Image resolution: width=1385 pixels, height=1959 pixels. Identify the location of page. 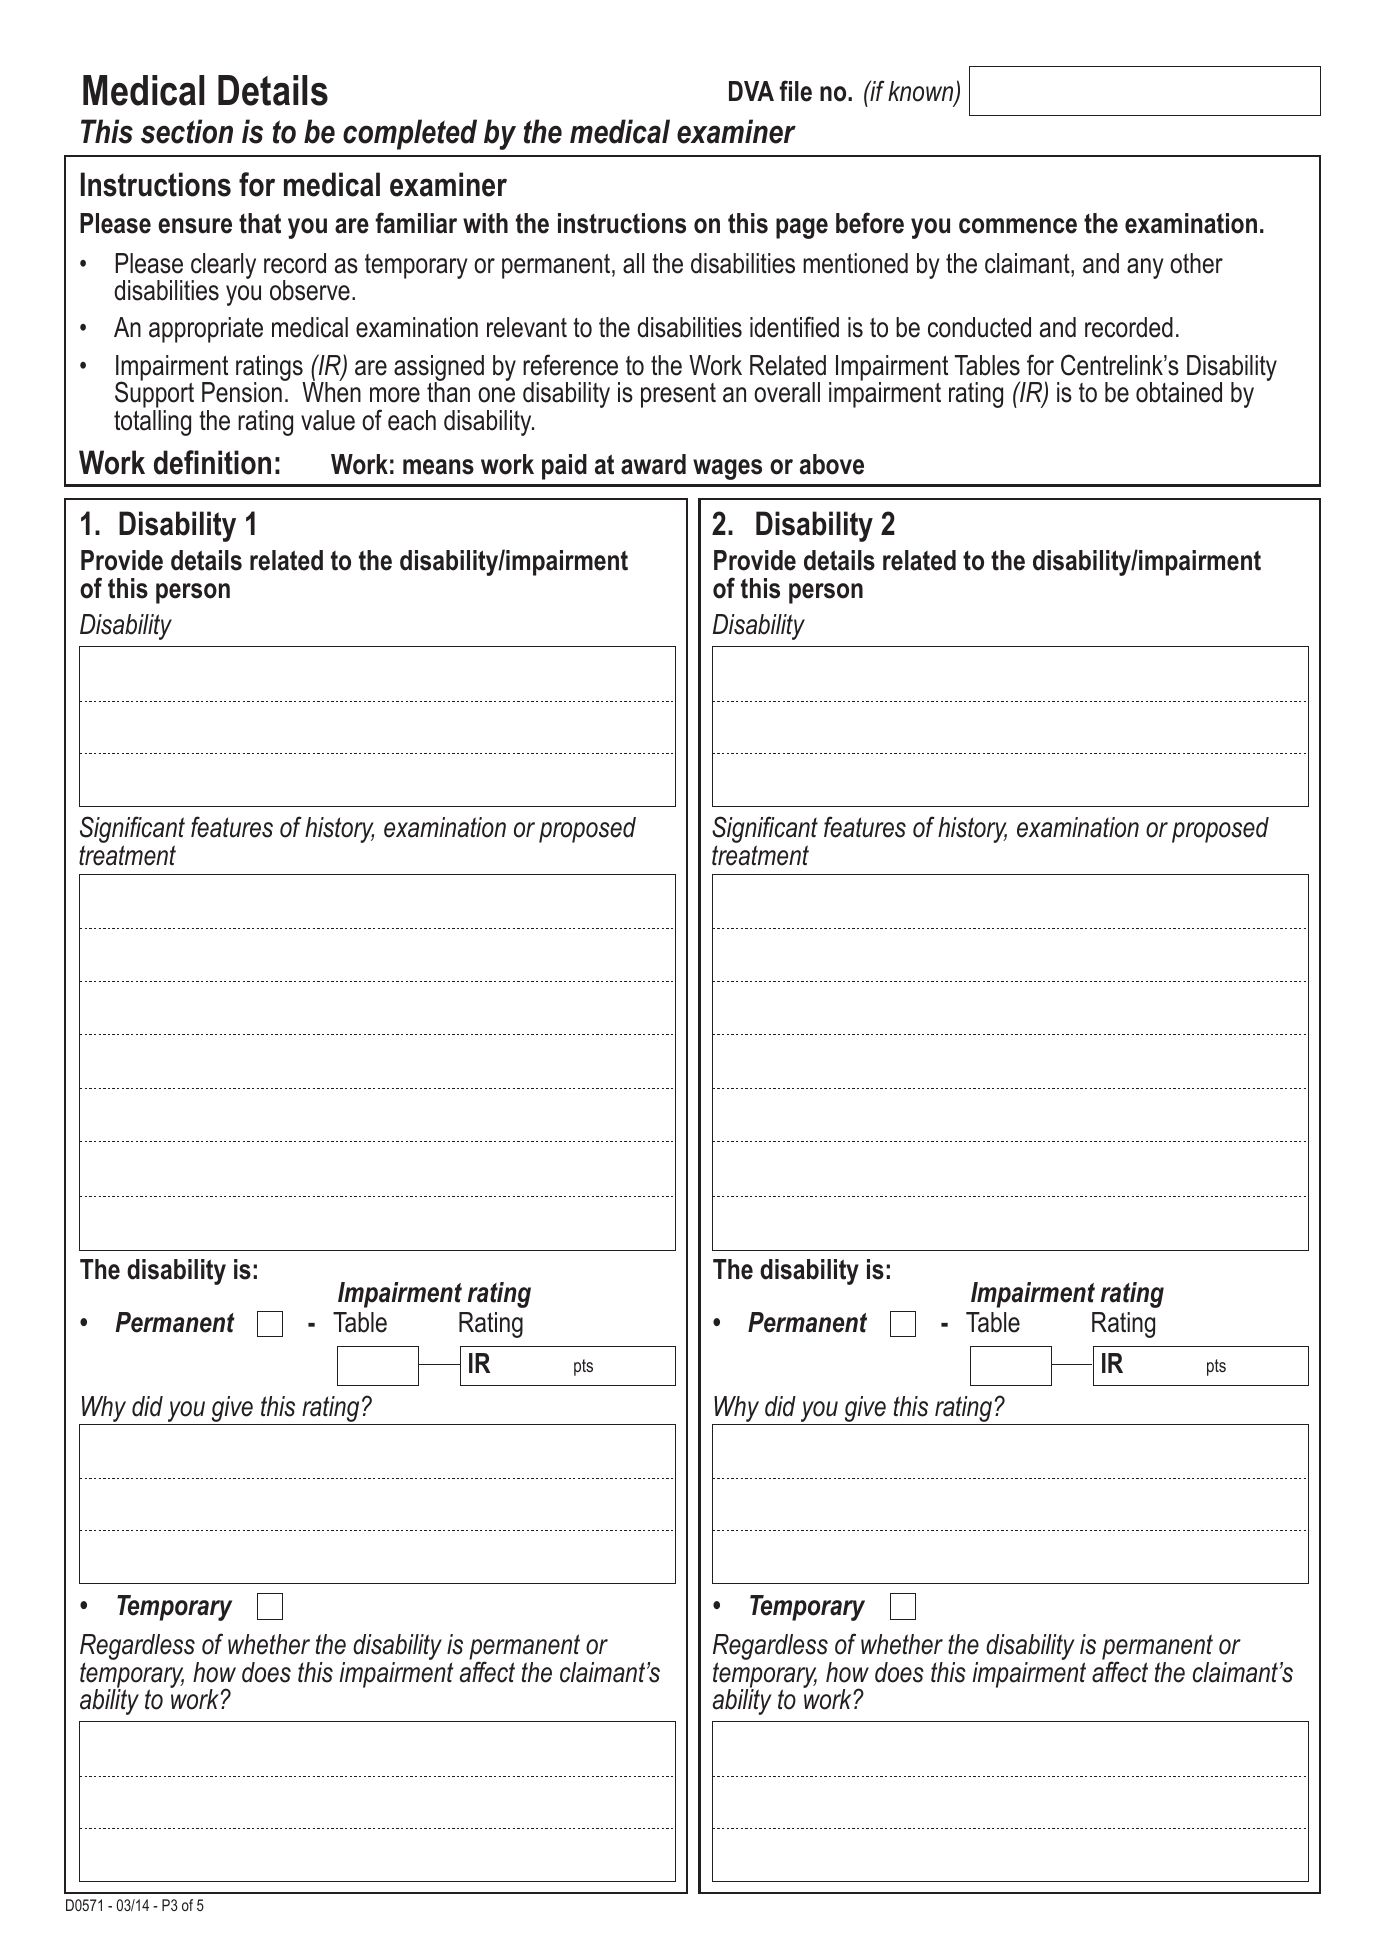
(802, 228).
